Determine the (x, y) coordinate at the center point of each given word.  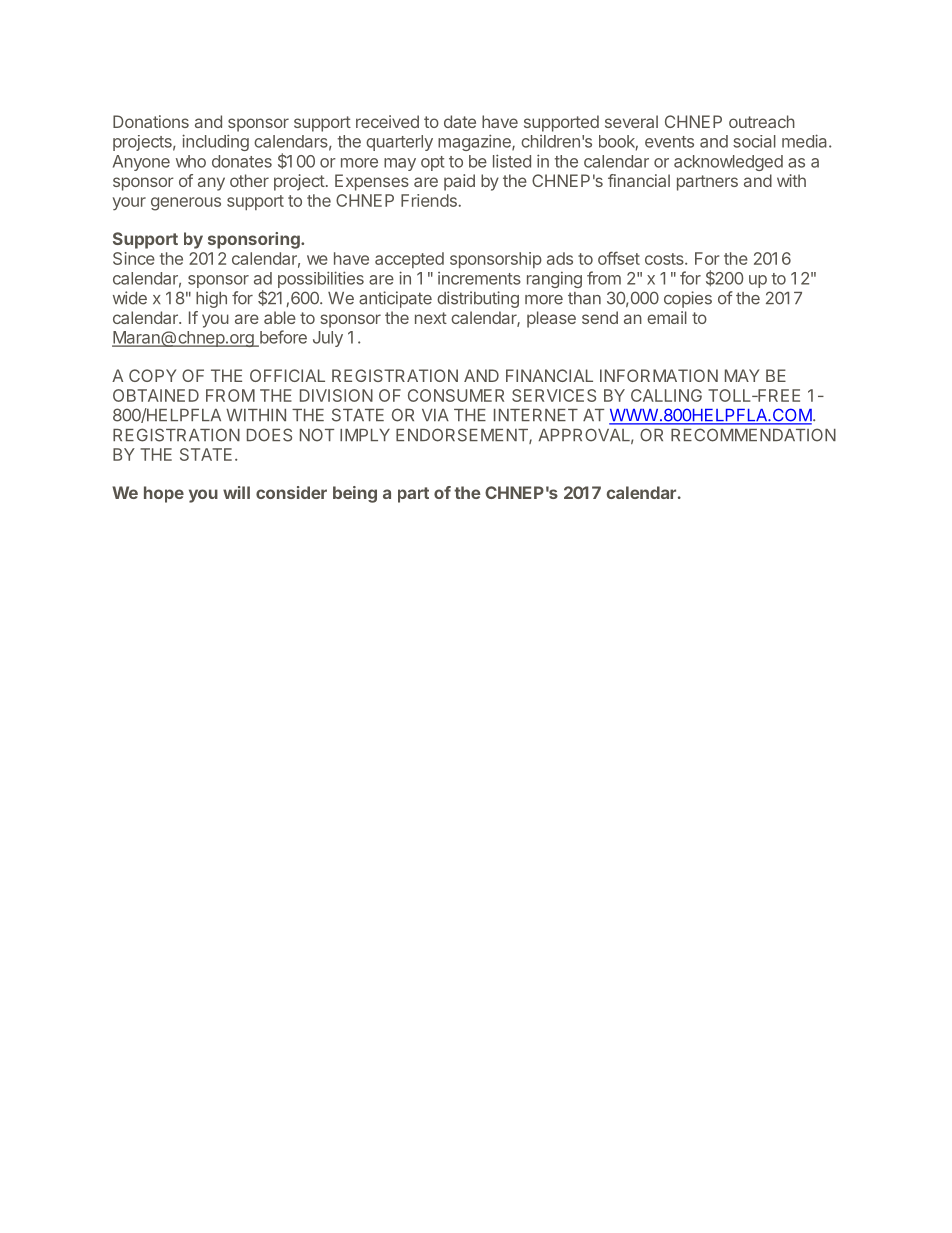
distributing (478, 299)
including (215, 142)
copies (688, 299)
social (754, 141)
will (236, 492)
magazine (475, 142)
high (211, 299)
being (355, 494)
